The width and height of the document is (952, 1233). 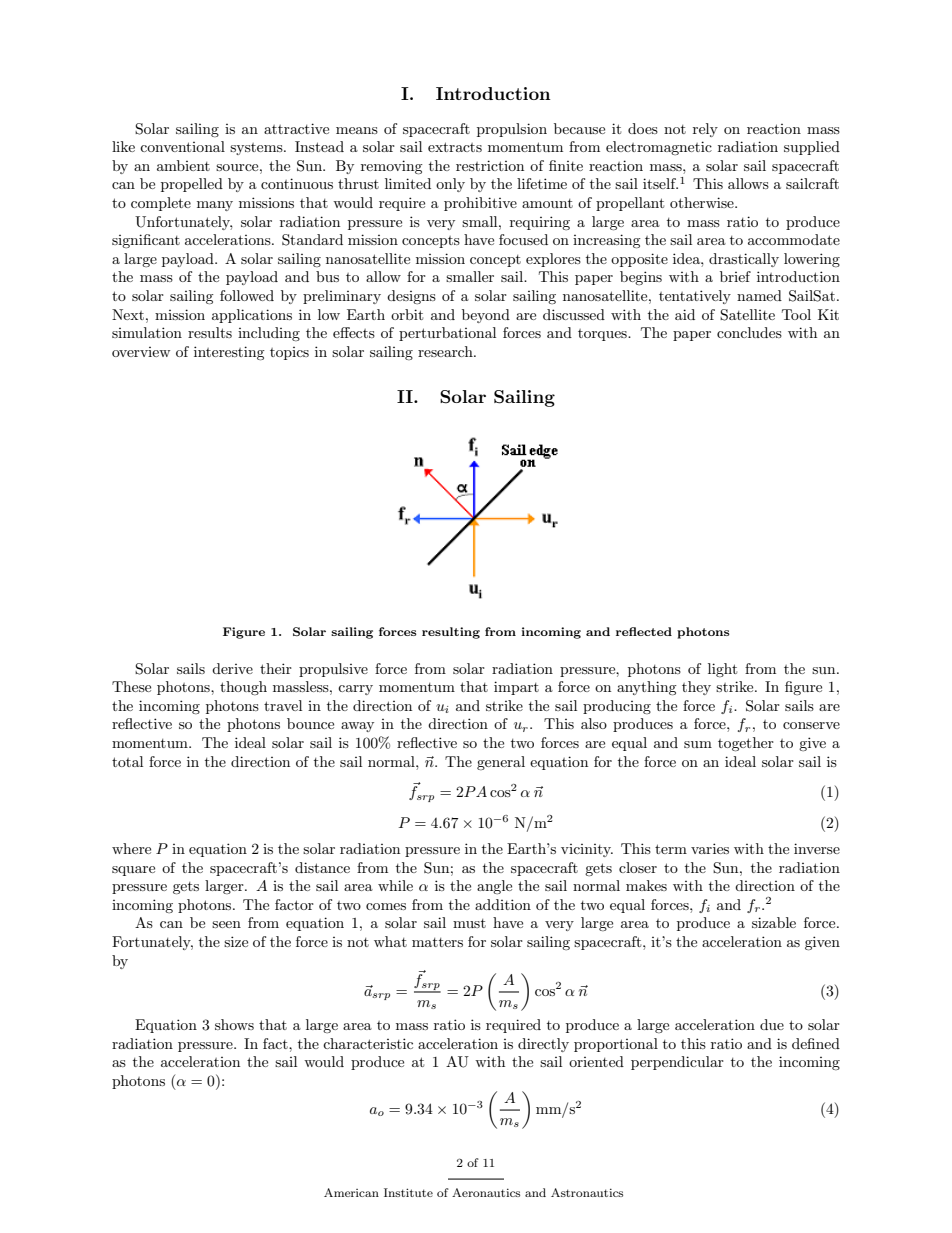 I want to click on rely, so click(x=705, y=130).
